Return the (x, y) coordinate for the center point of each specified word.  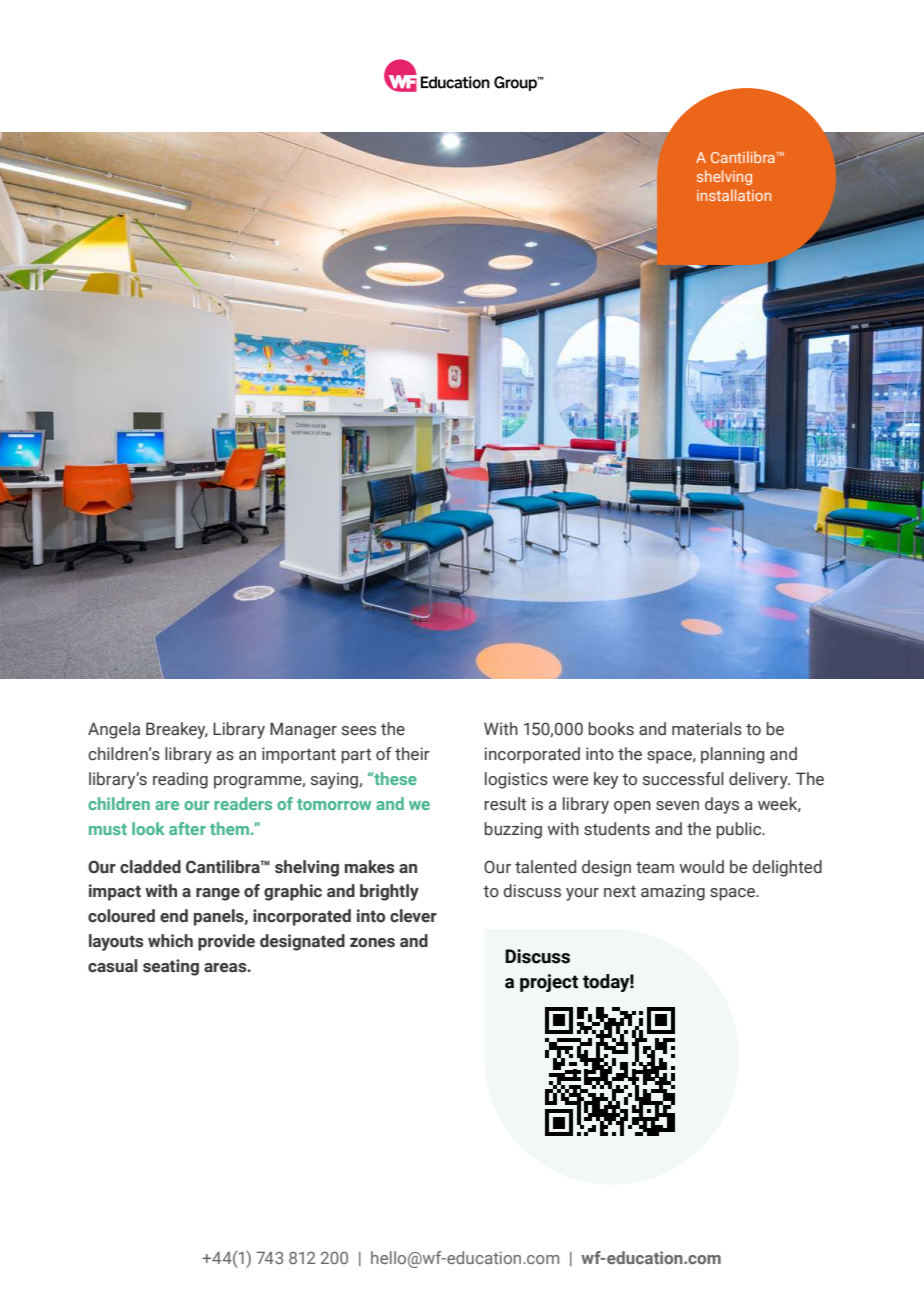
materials (707, 729)
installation (734, 195)
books (611, 729)
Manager (303, 730)
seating (171, 967)
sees (359, 731)
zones (372, 943)
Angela (114, 730)
